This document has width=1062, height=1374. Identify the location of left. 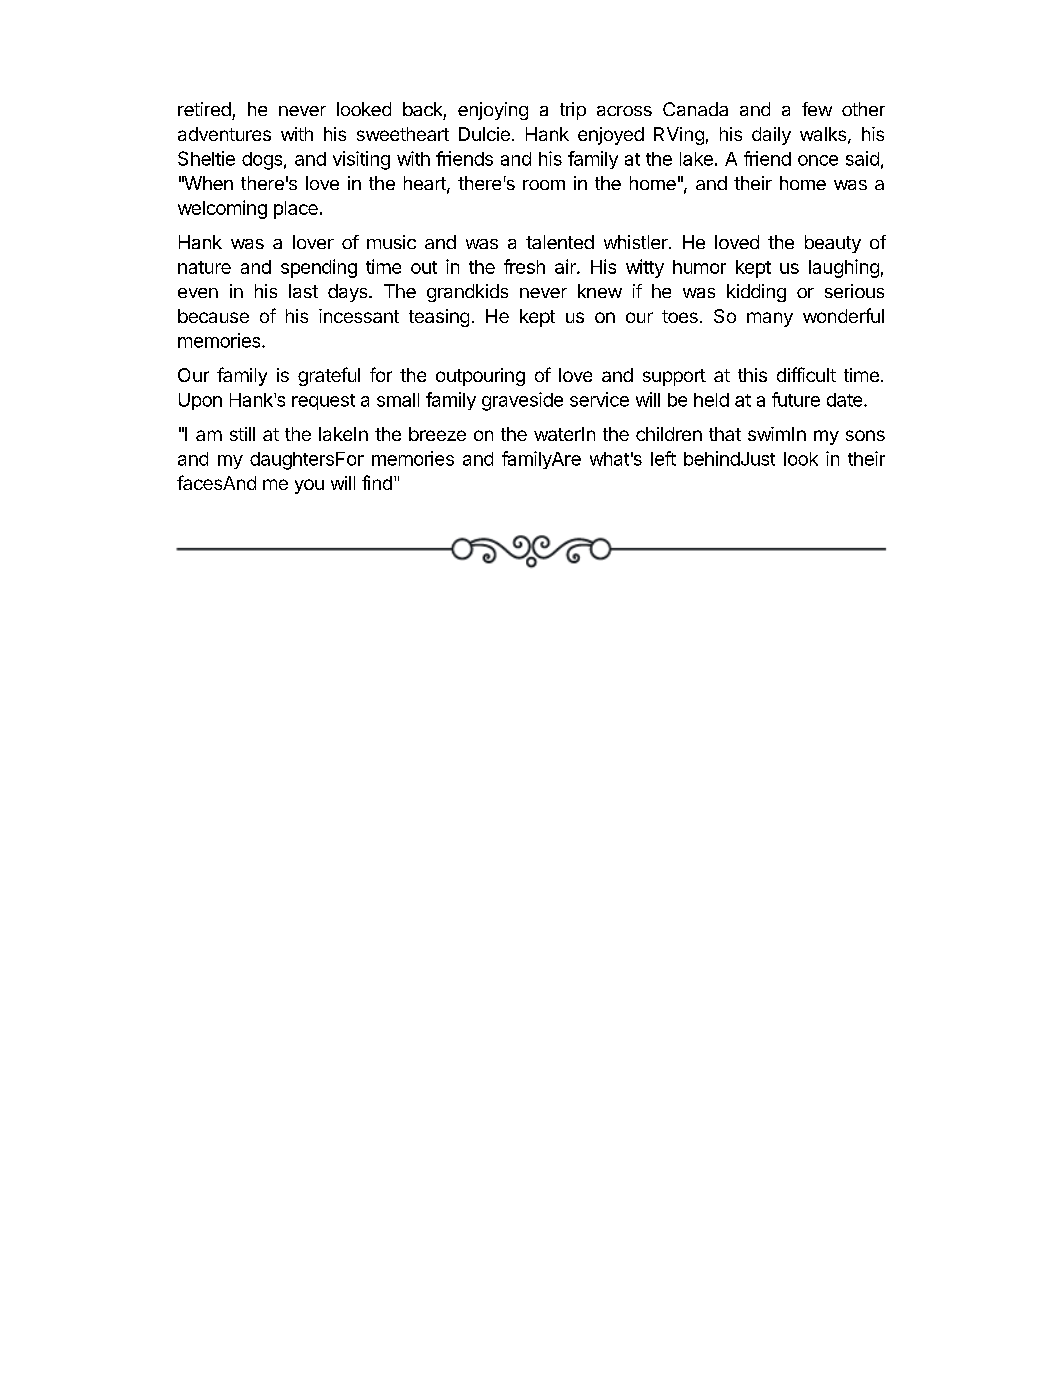
(663, 458).
